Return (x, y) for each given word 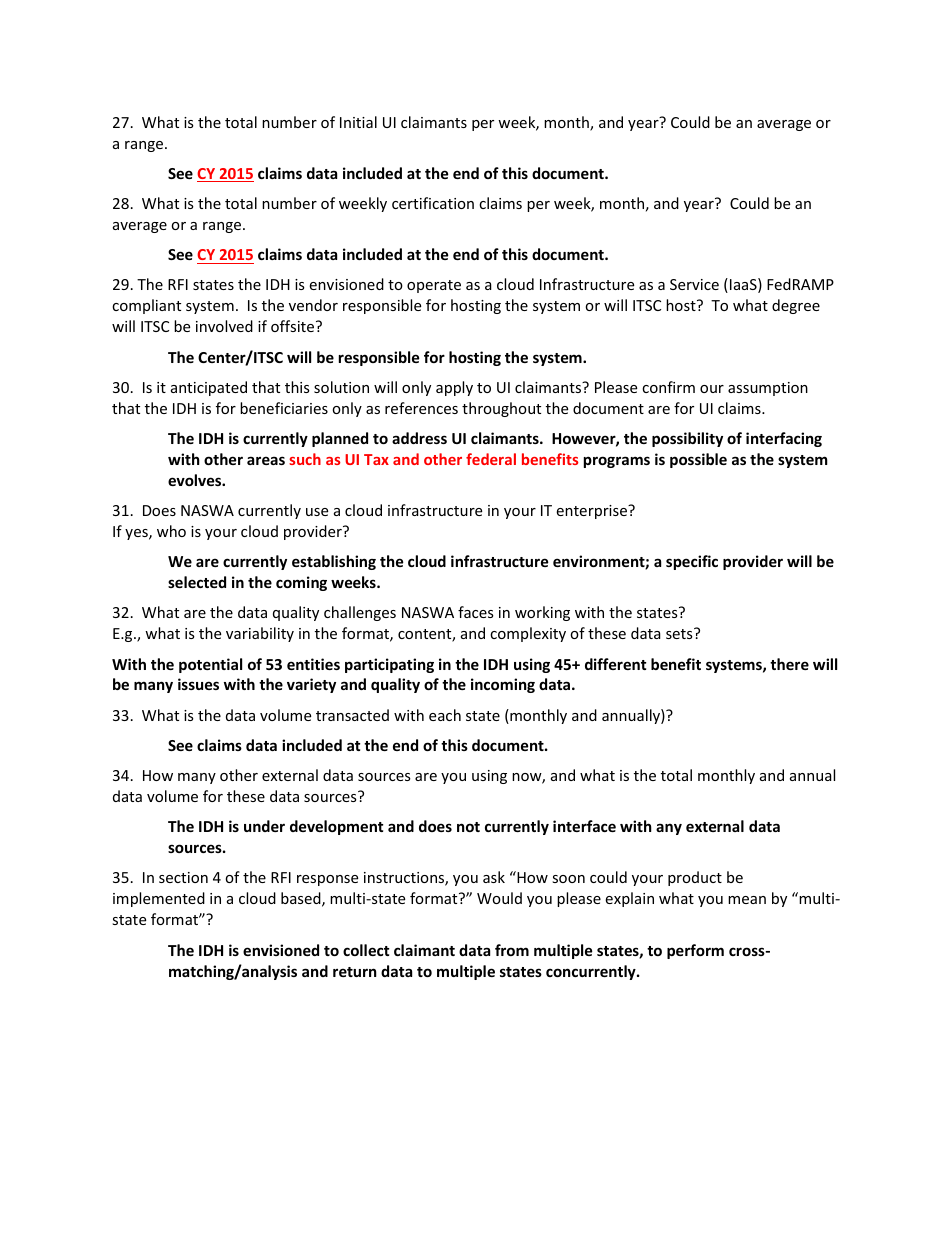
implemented (159, 899)
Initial (358, 122)
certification (433, 203)
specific (692, 562)
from (512, 950)
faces (476, 612)
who (171, 531)
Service (694, 284)
